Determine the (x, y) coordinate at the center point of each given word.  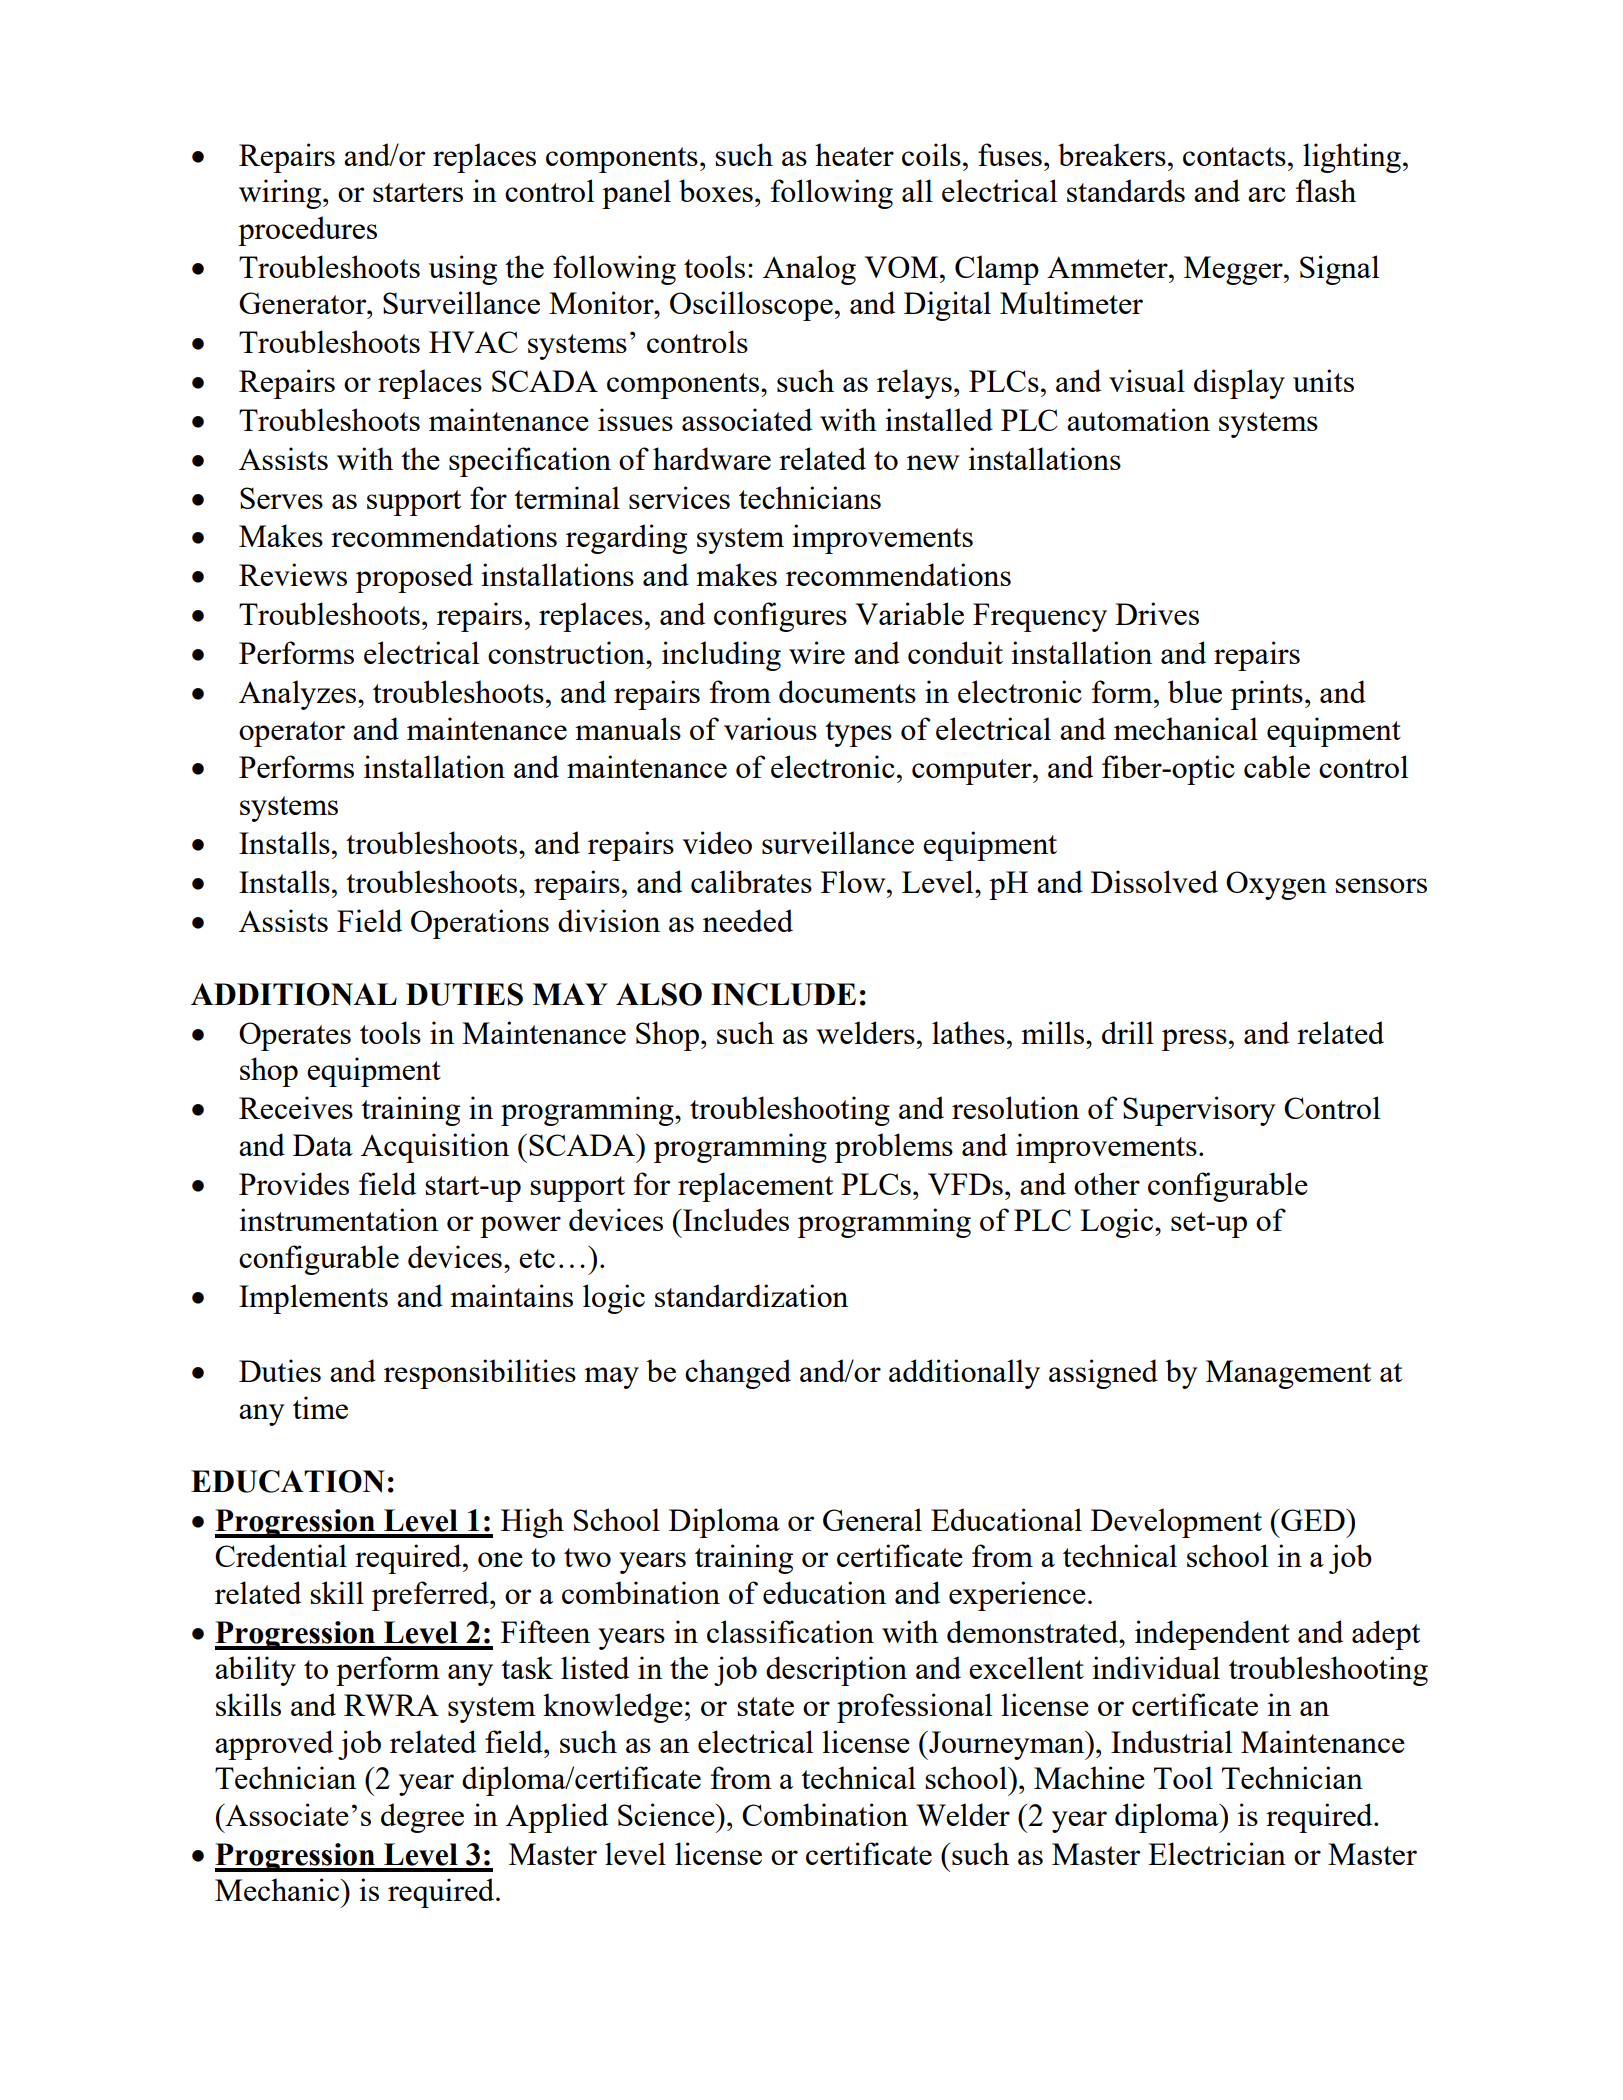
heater (854, 154)
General (872, 1519)
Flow (854, 881)
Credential (281, 1555)
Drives (1157, 613)
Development (1176, 1523)
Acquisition (435, 1148)
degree (422, 1818)
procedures (307, 231)
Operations (480, 924)
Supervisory (1199, 1111)
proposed (414, 578)
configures (780, 617)
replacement (755, 1187)
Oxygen (1276, 885)
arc (1267, 194)
